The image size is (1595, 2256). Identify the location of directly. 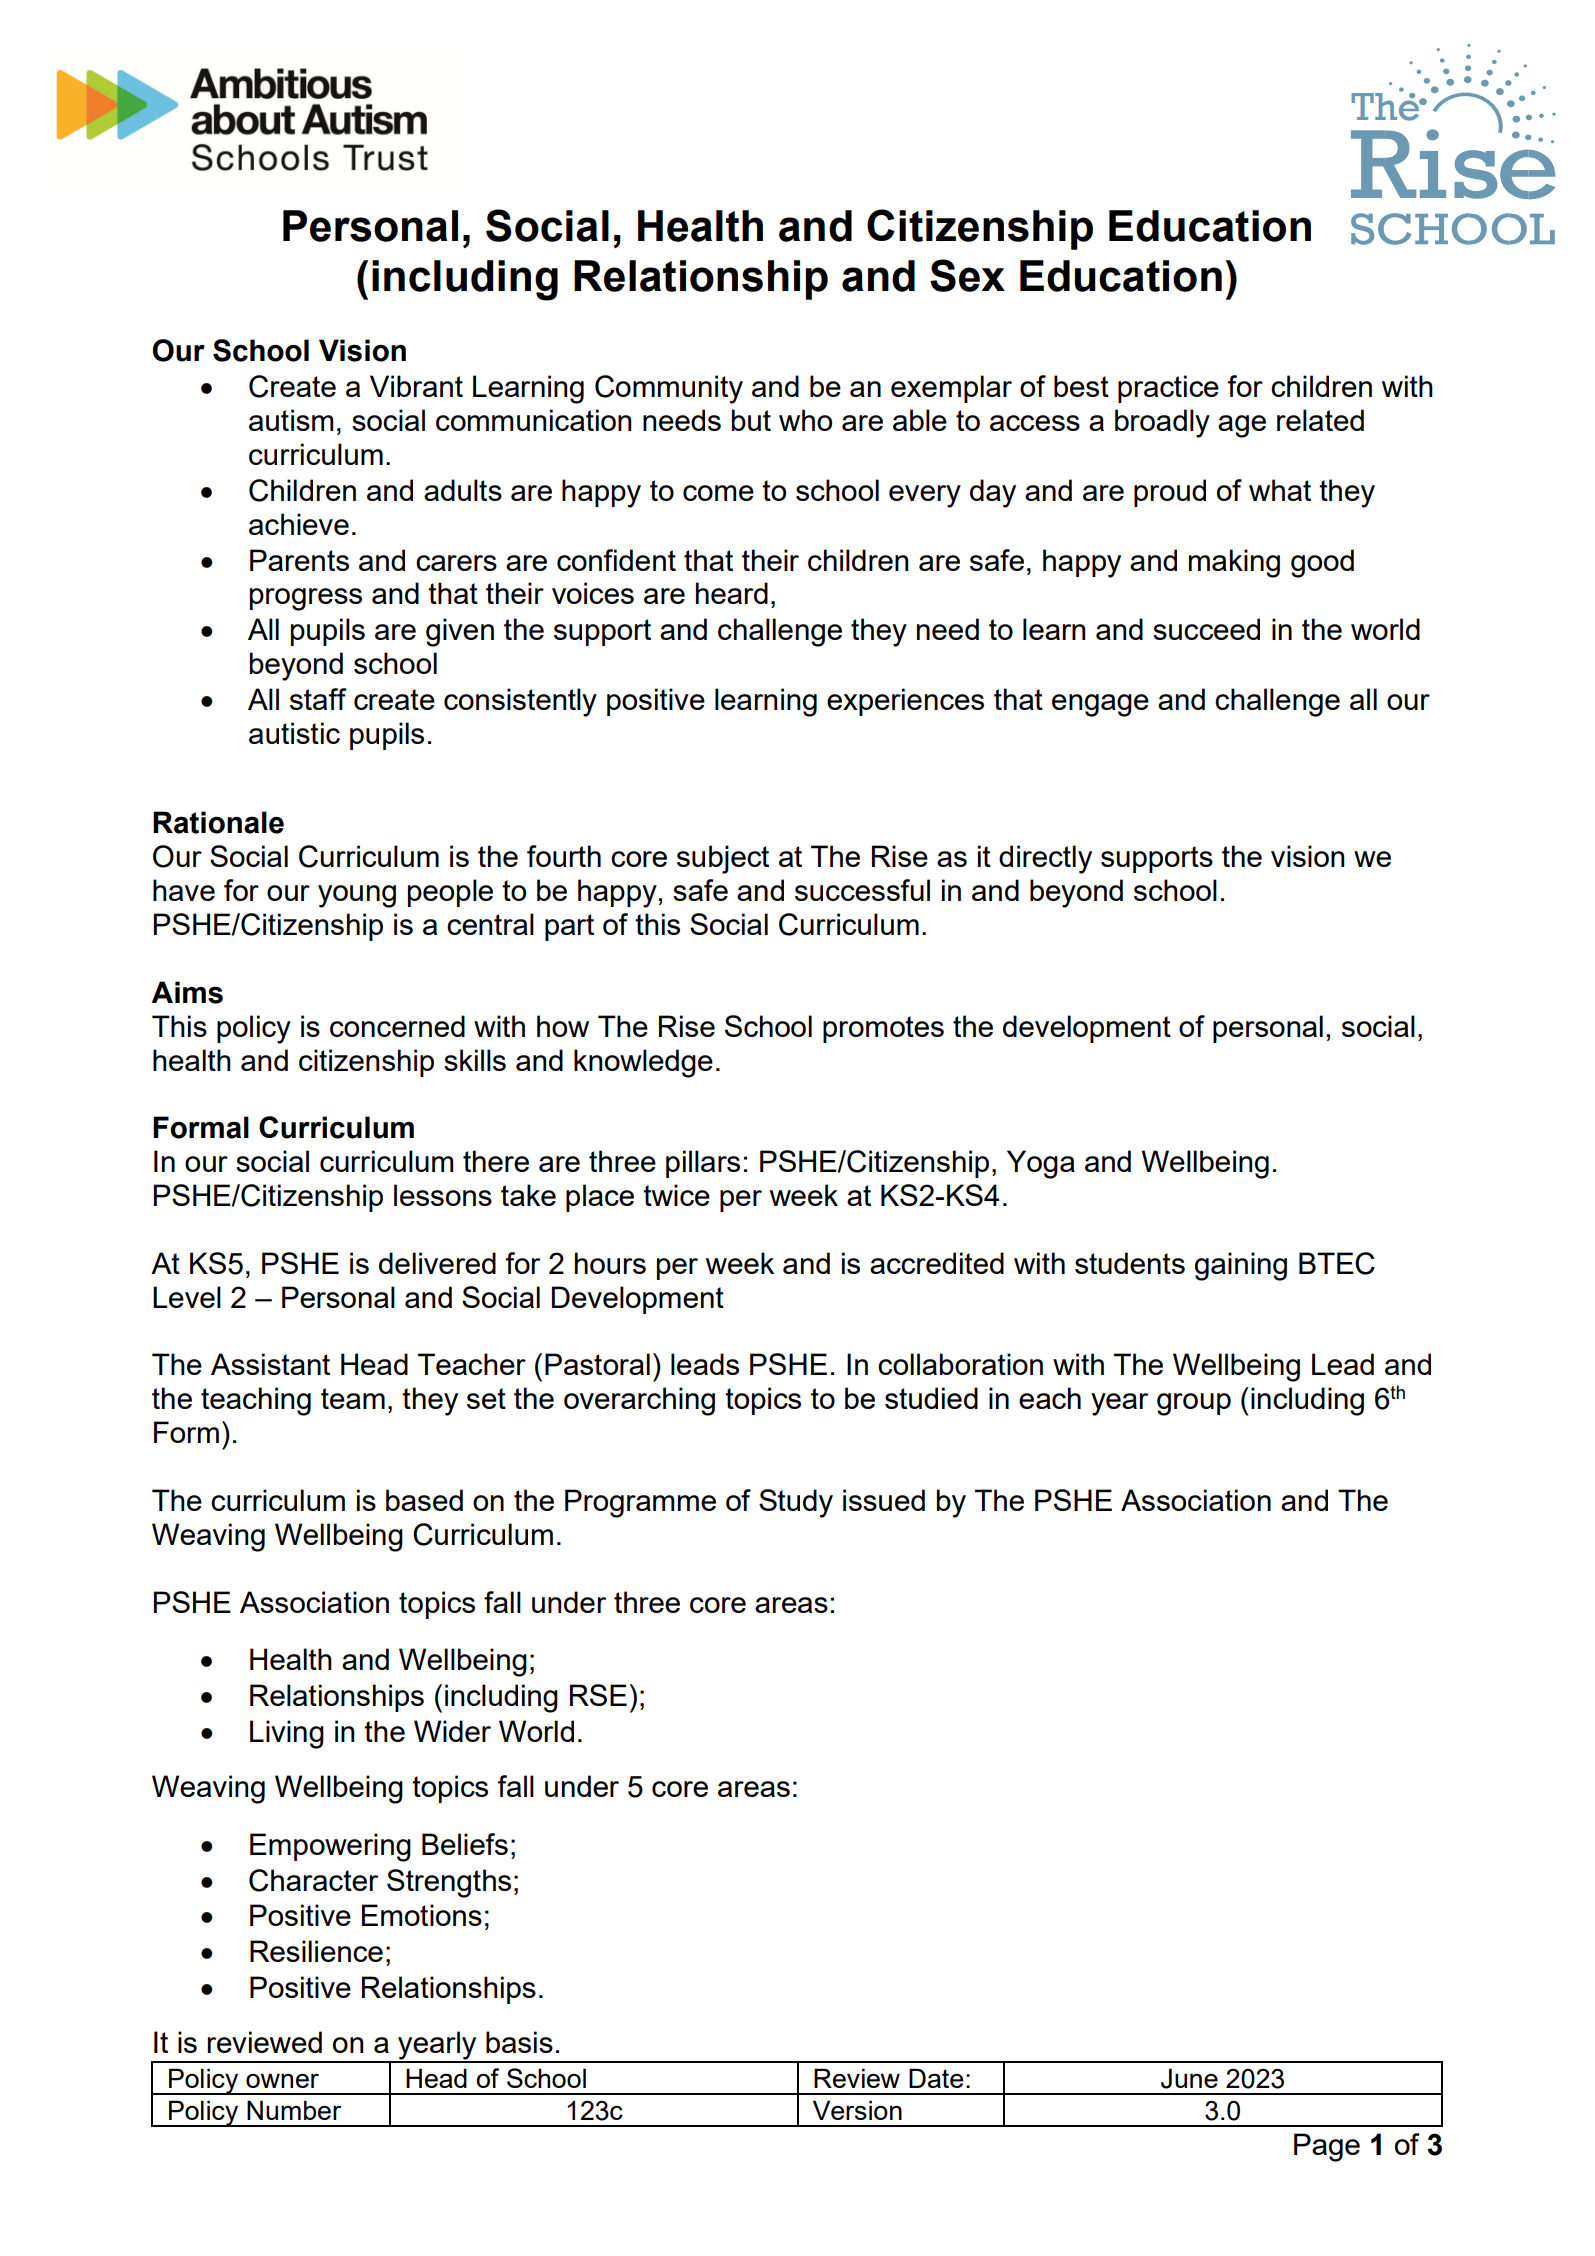
(1045, 859).
